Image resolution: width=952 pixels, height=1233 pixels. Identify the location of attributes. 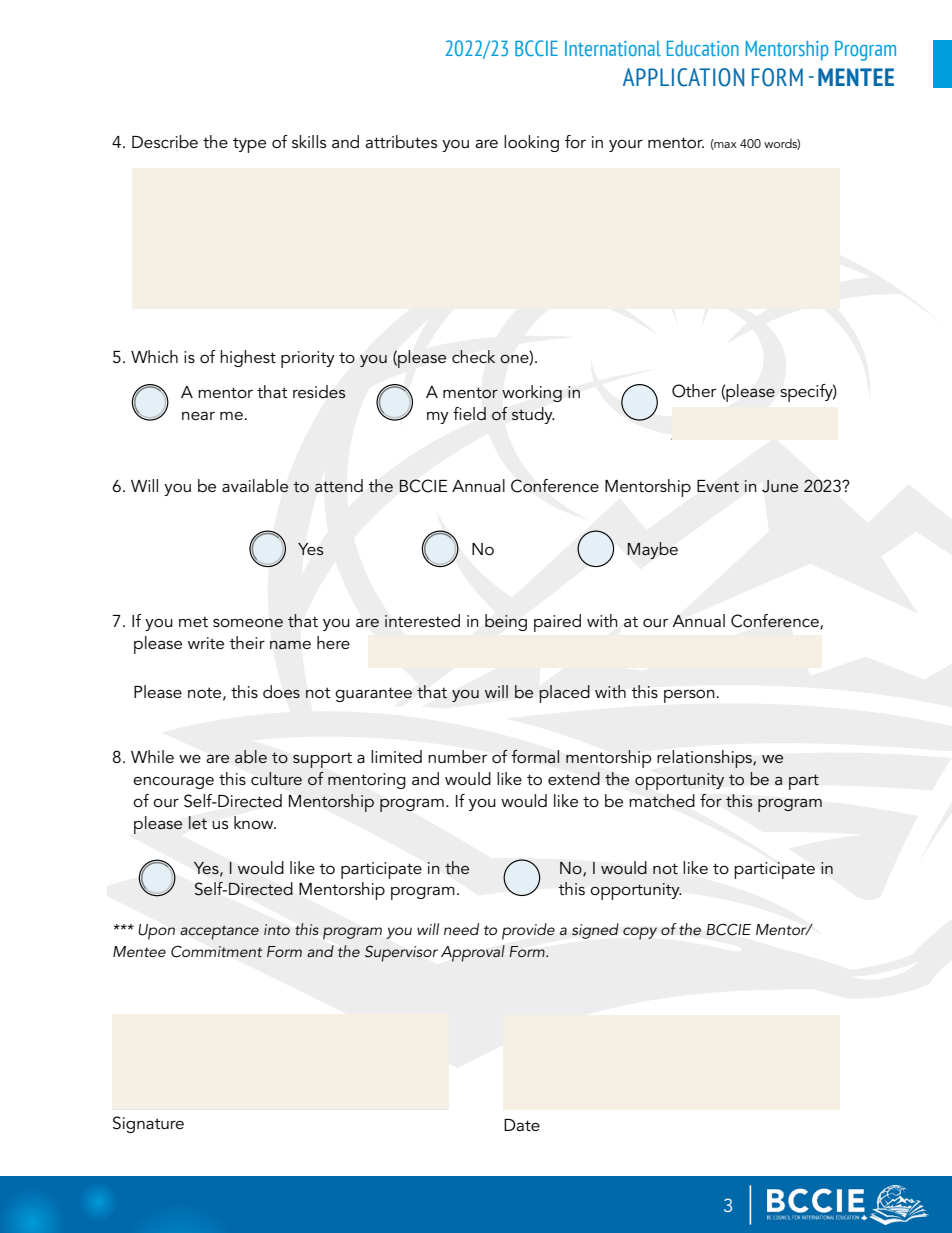
(401, 141).
